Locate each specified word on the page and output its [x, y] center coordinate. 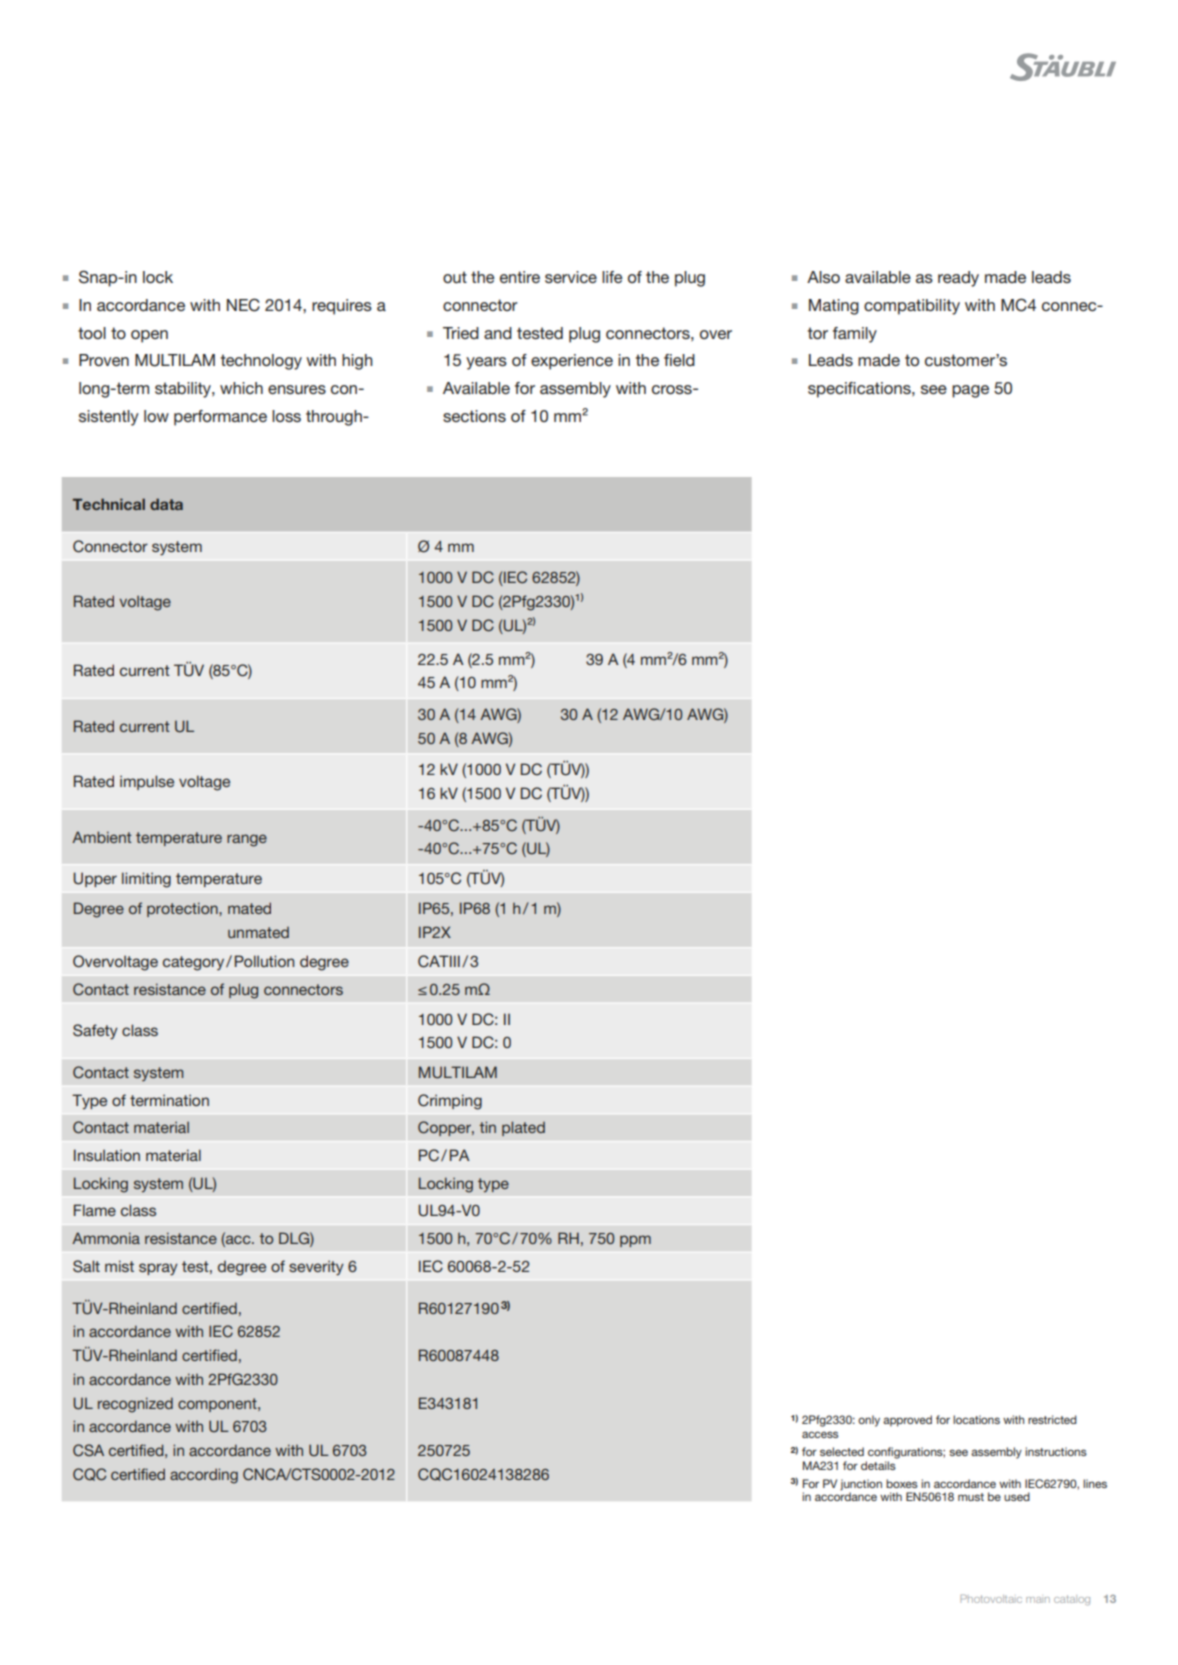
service [571, 277]
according [204, 1476]
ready [958, 279]
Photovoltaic [991, 1598]
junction [861, 1485]
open [149, 336]
